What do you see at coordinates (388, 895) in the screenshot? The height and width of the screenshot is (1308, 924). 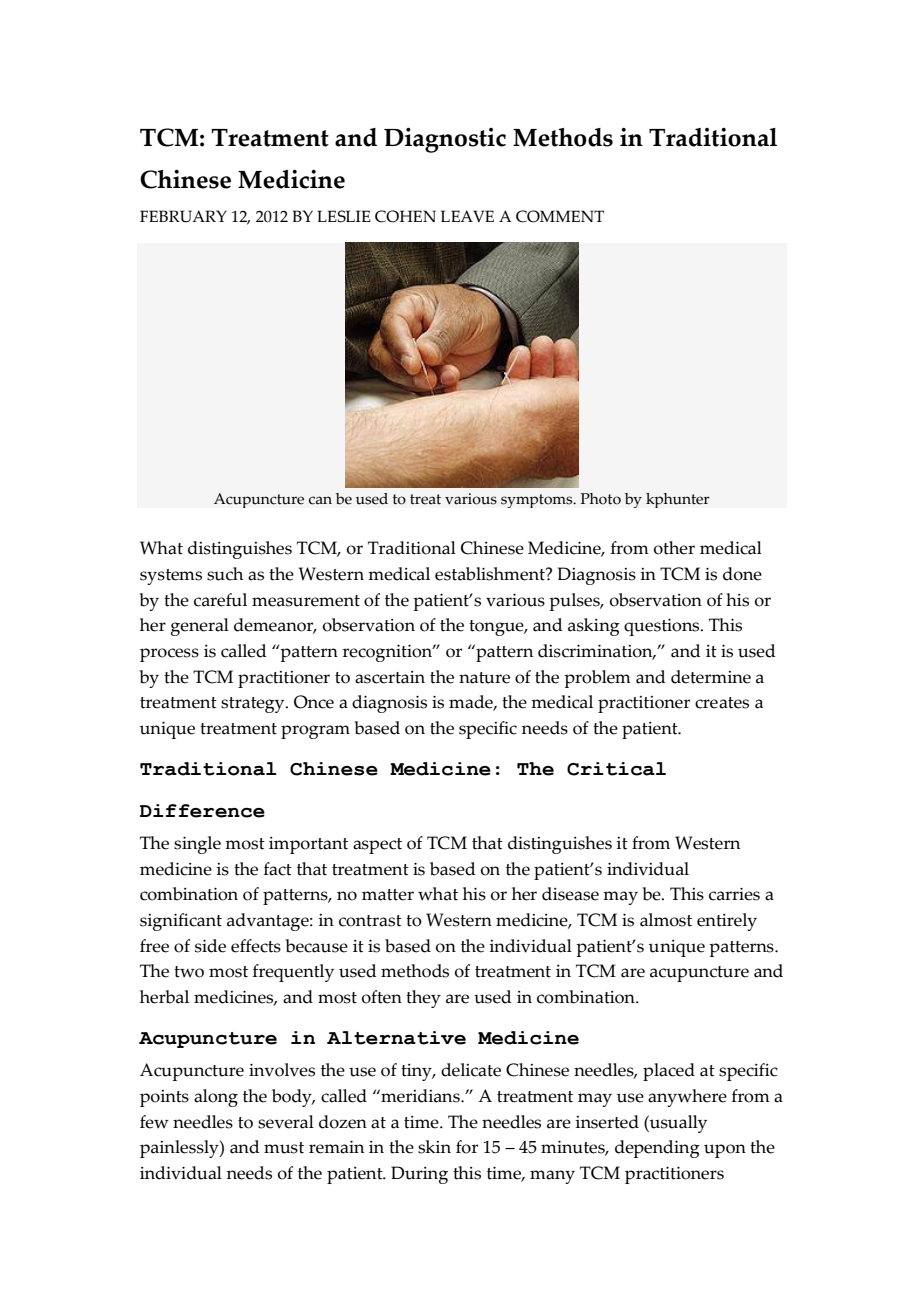 I see `matter` at bounding box center [388, 895].
